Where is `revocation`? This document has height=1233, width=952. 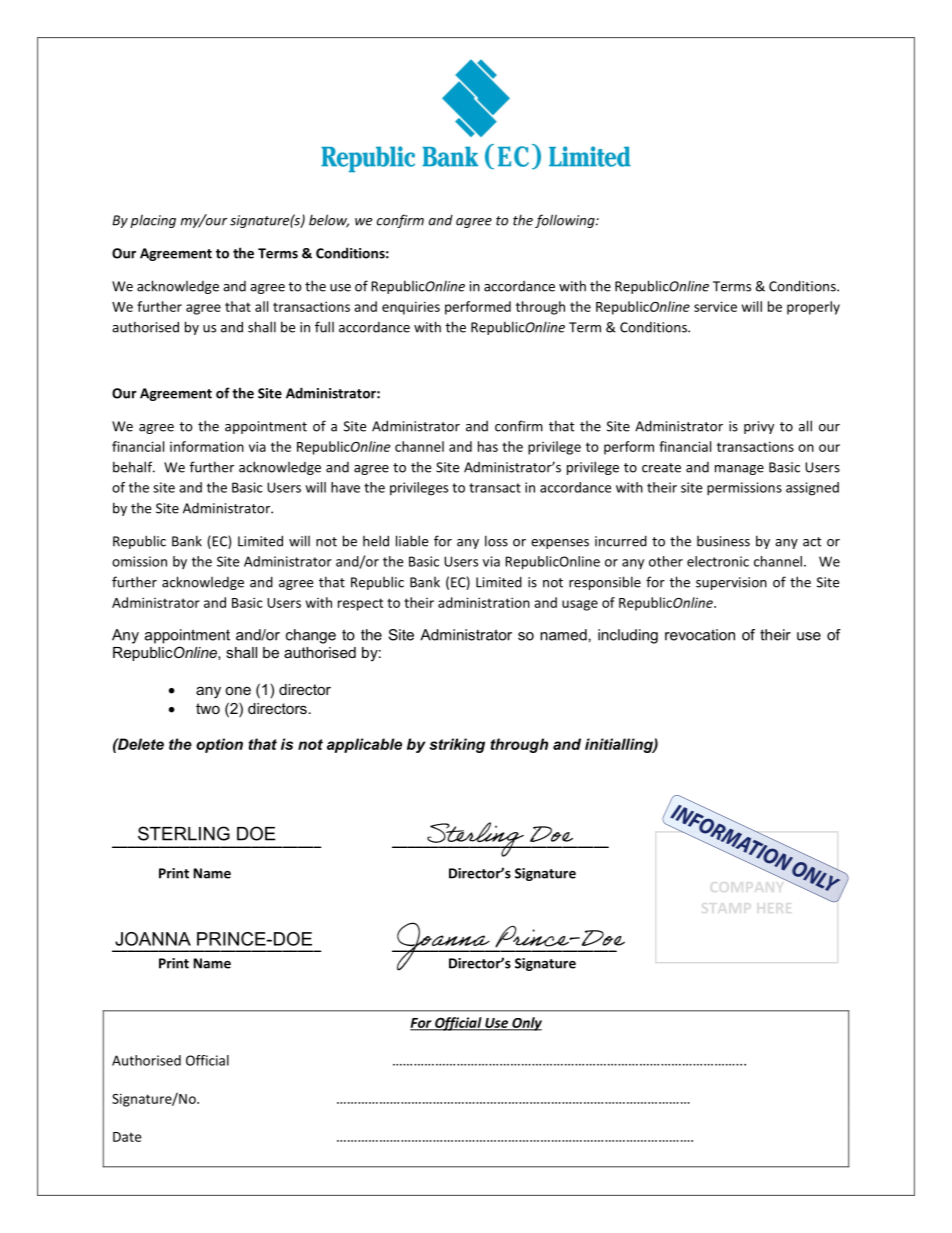 revocation is located at coordinates (700, 635).
